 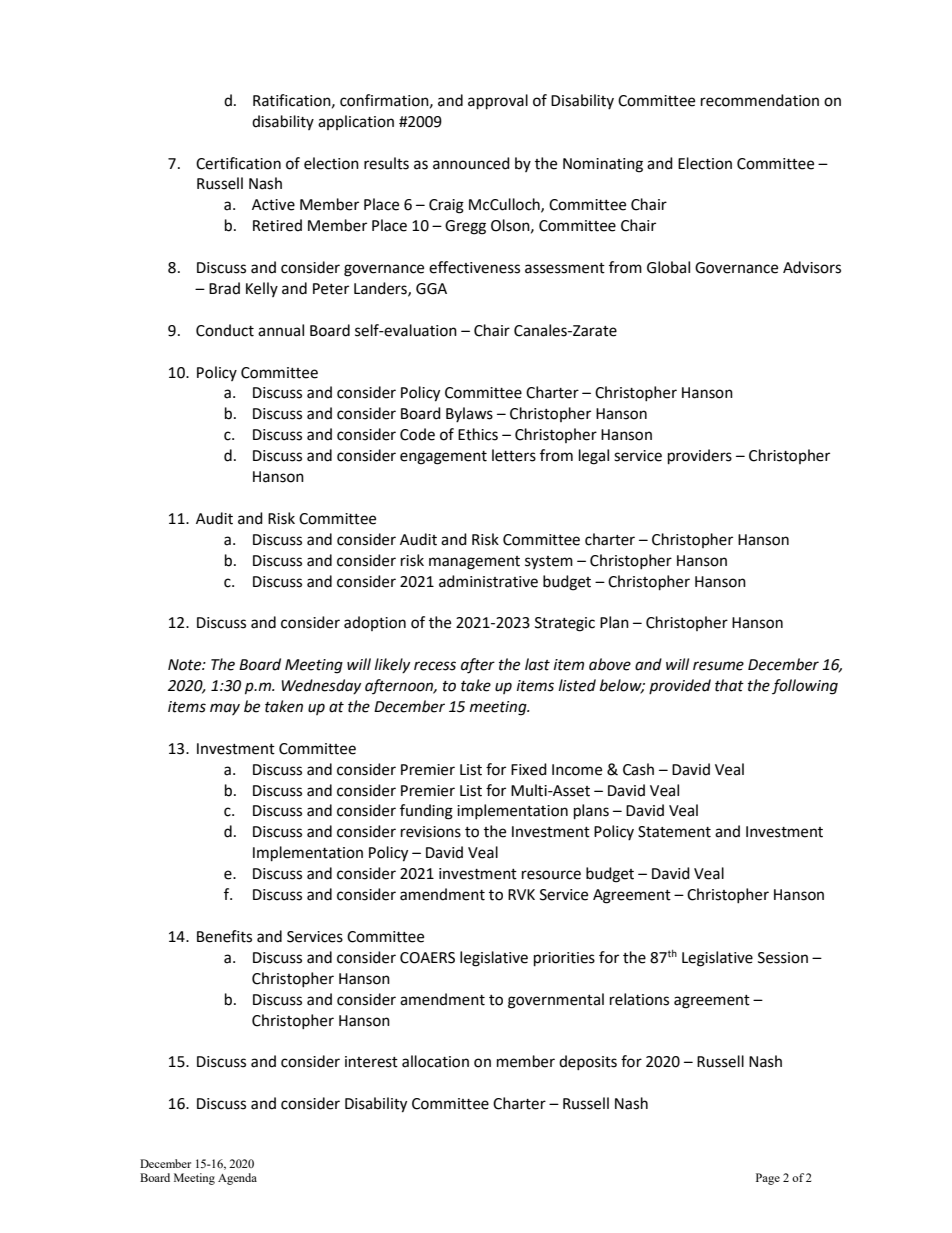 I want to click on application, so click(x=356, y=122).
